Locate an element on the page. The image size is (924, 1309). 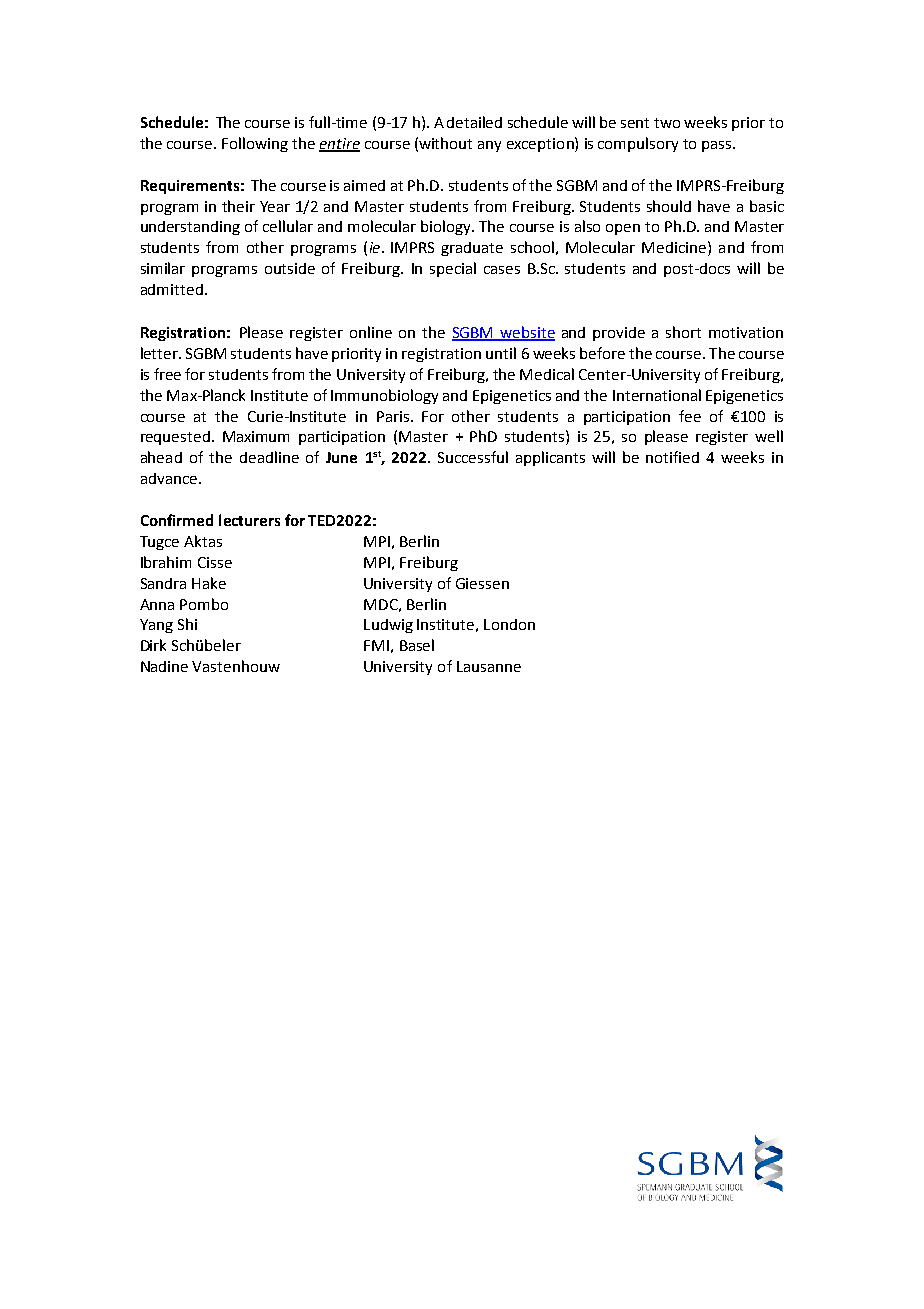
special is located at coordinates (453, 269).
